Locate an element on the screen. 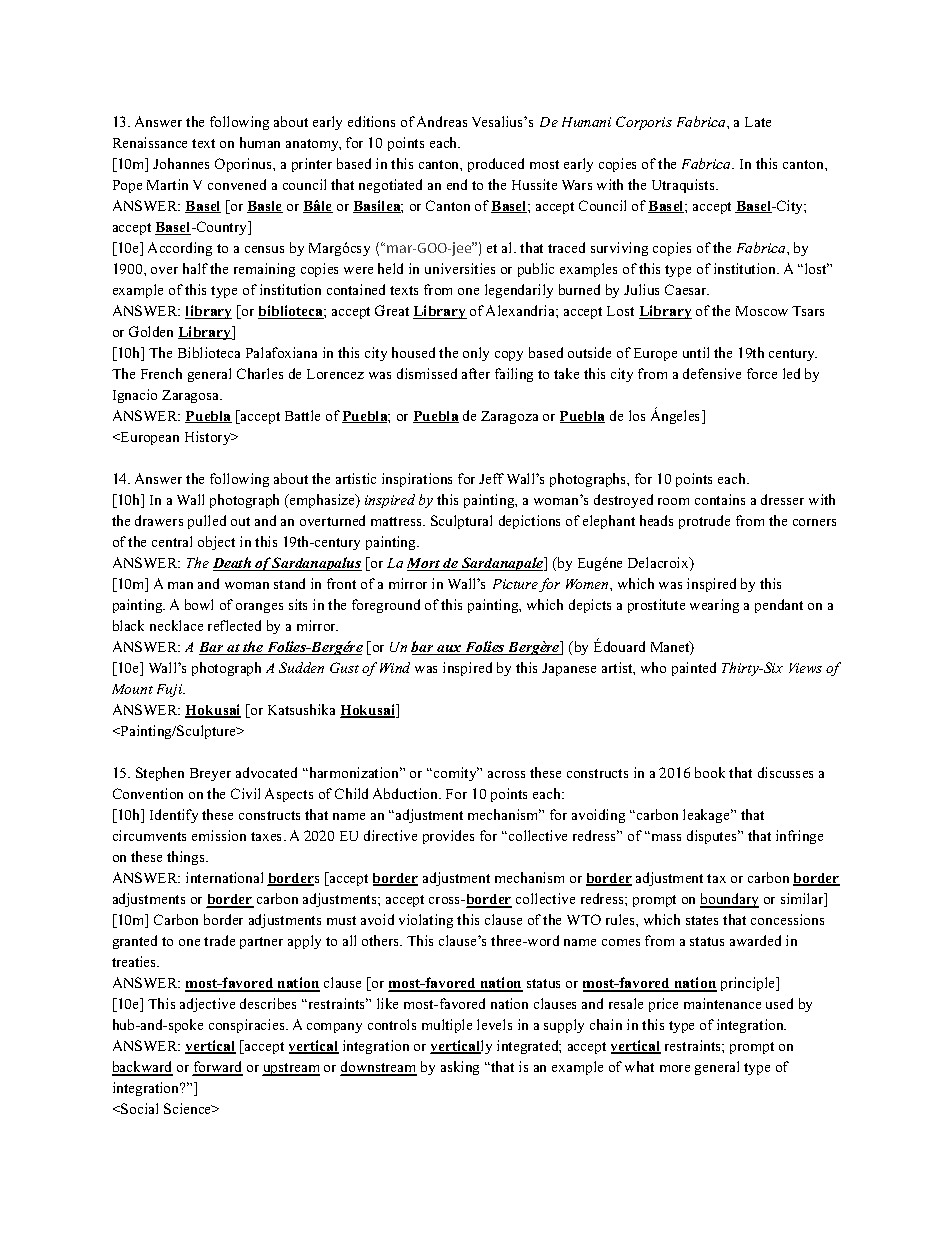 The width and height of the screenshot is (952, 1233). after is located at coordinates (476, 373).
